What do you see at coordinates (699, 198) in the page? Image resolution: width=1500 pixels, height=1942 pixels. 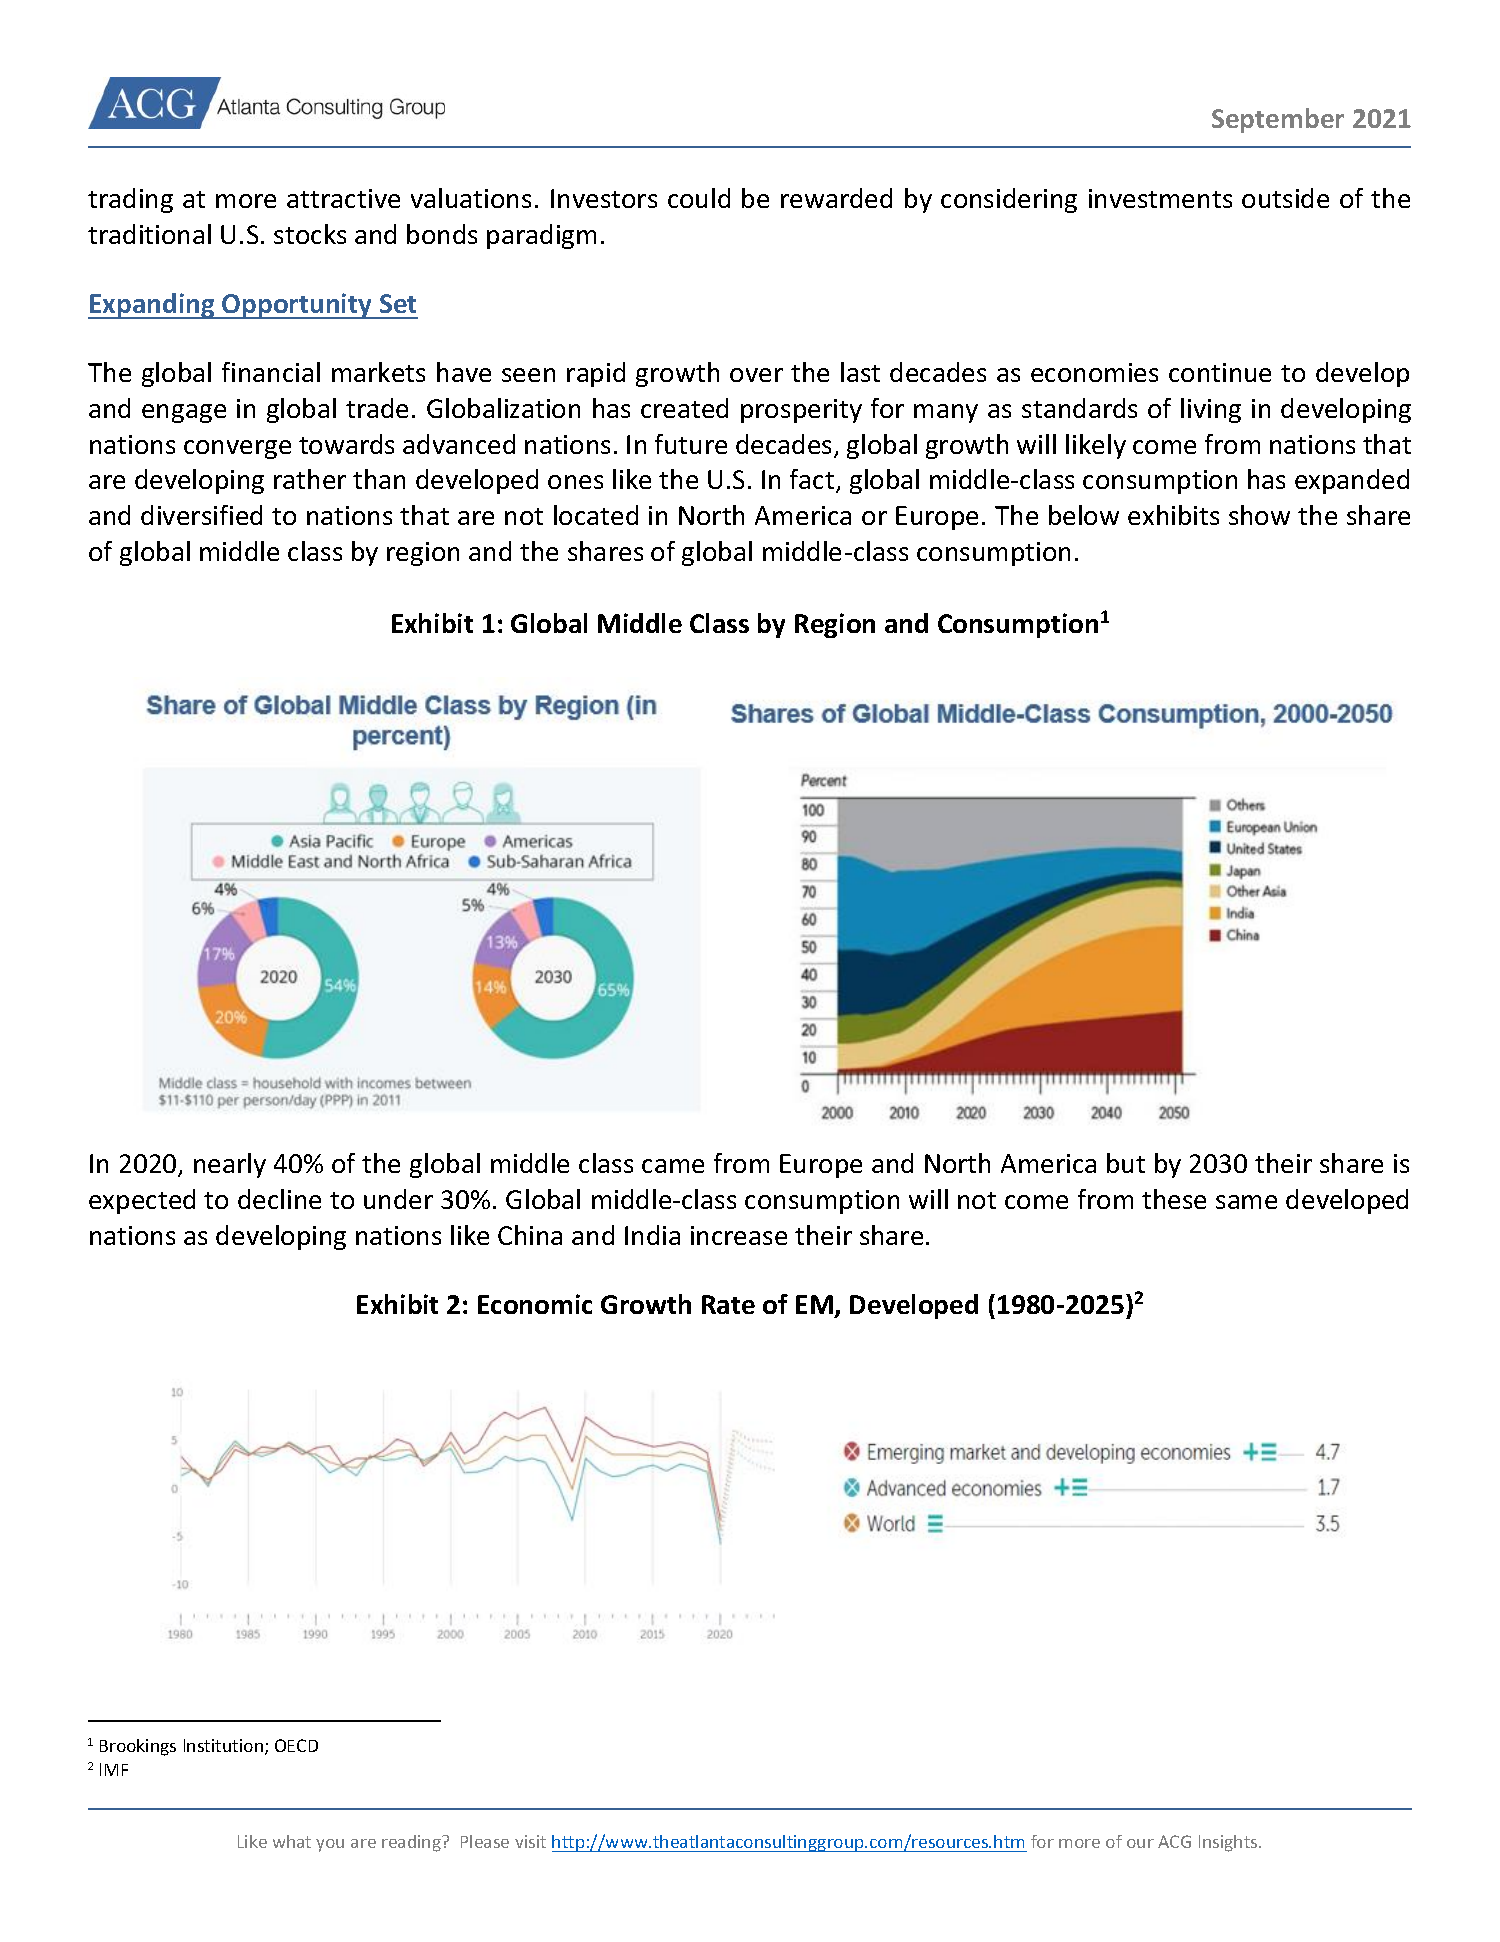 I see `could` at bounding box center [699, 198].
